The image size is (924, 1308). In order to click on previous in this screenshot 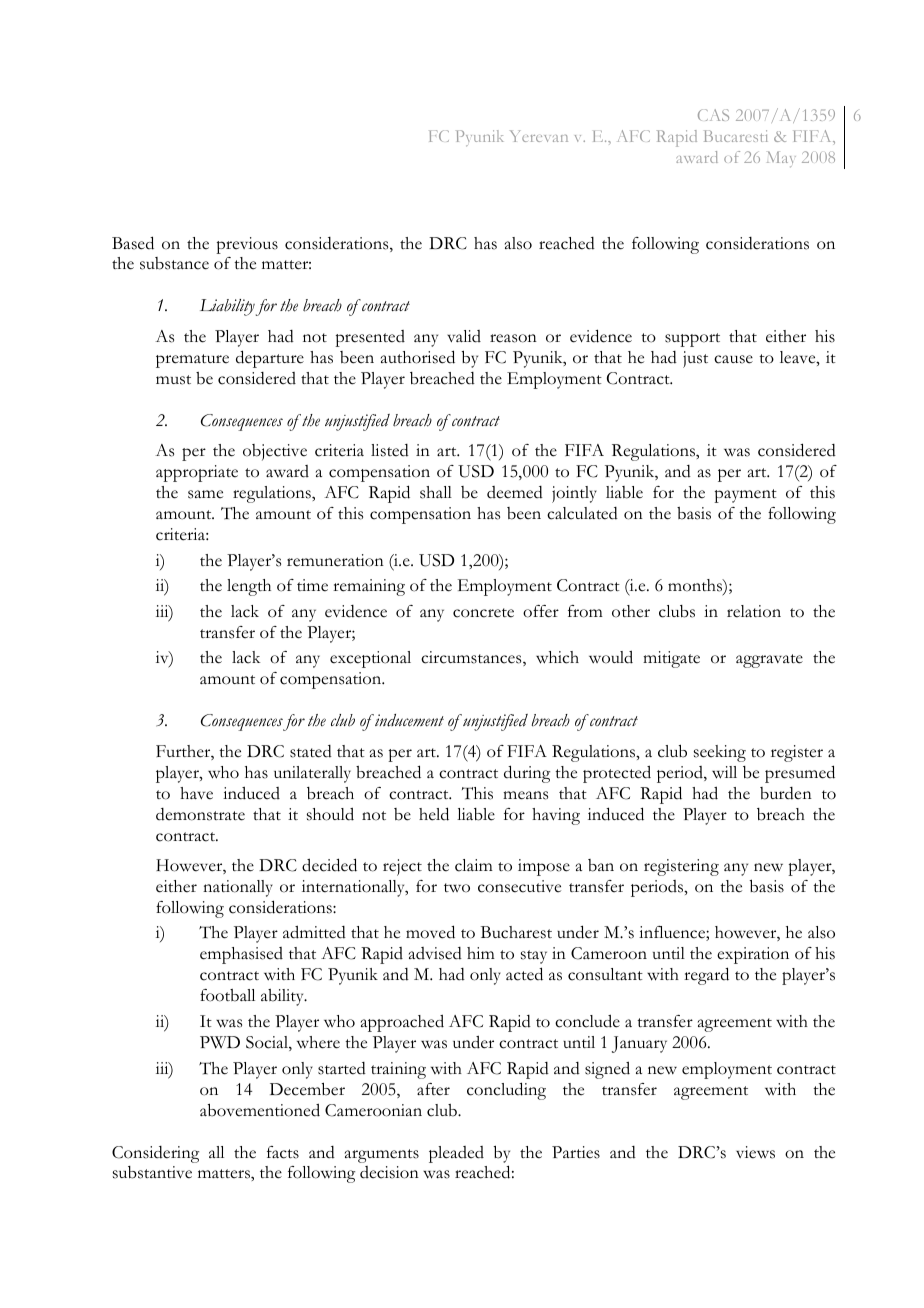, I will do `click(247, 245)`.
